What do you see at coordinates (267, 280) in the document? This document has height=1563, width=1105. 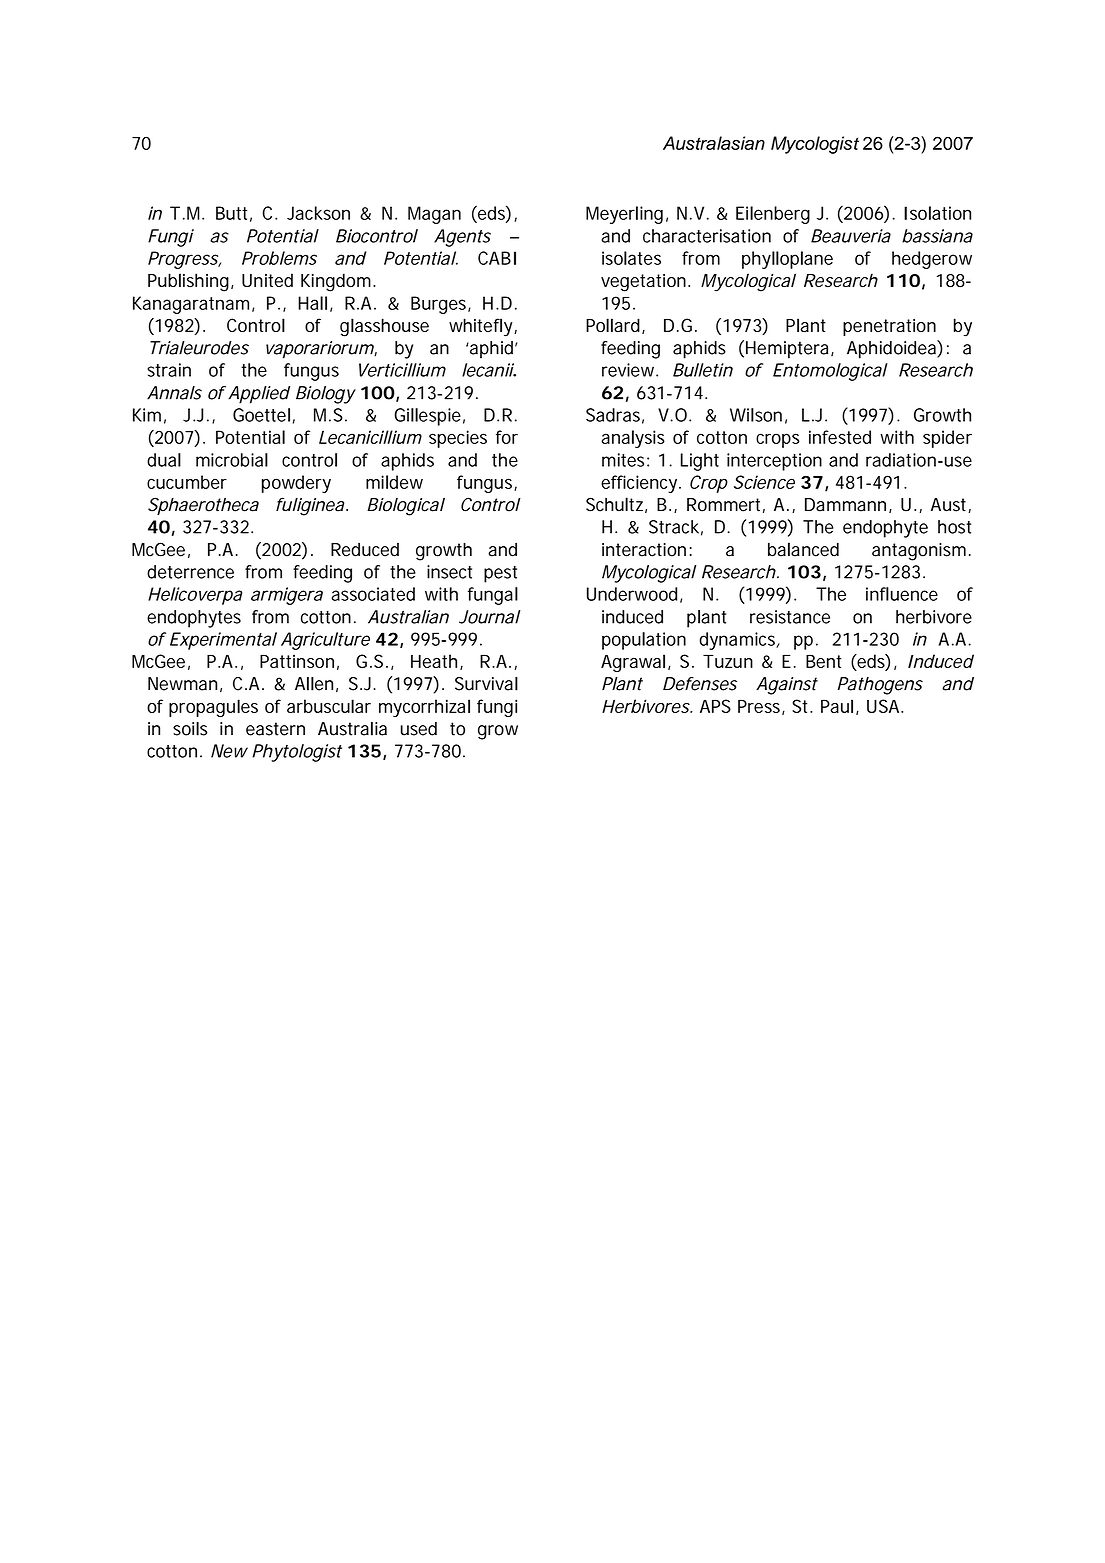 I see `United` at bounding box center [267, 280].
